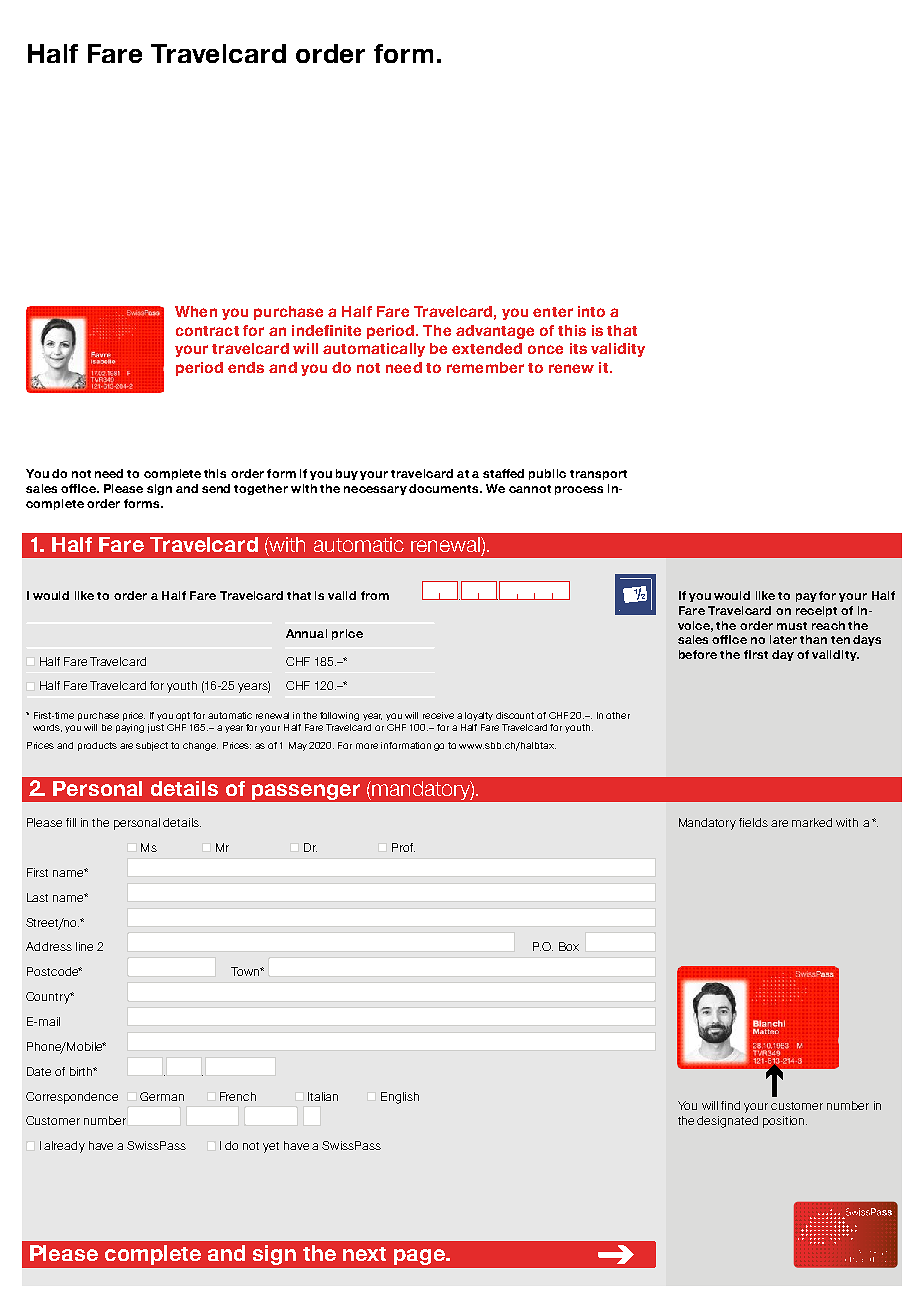  I want to click on already, so click(64, 1147).
